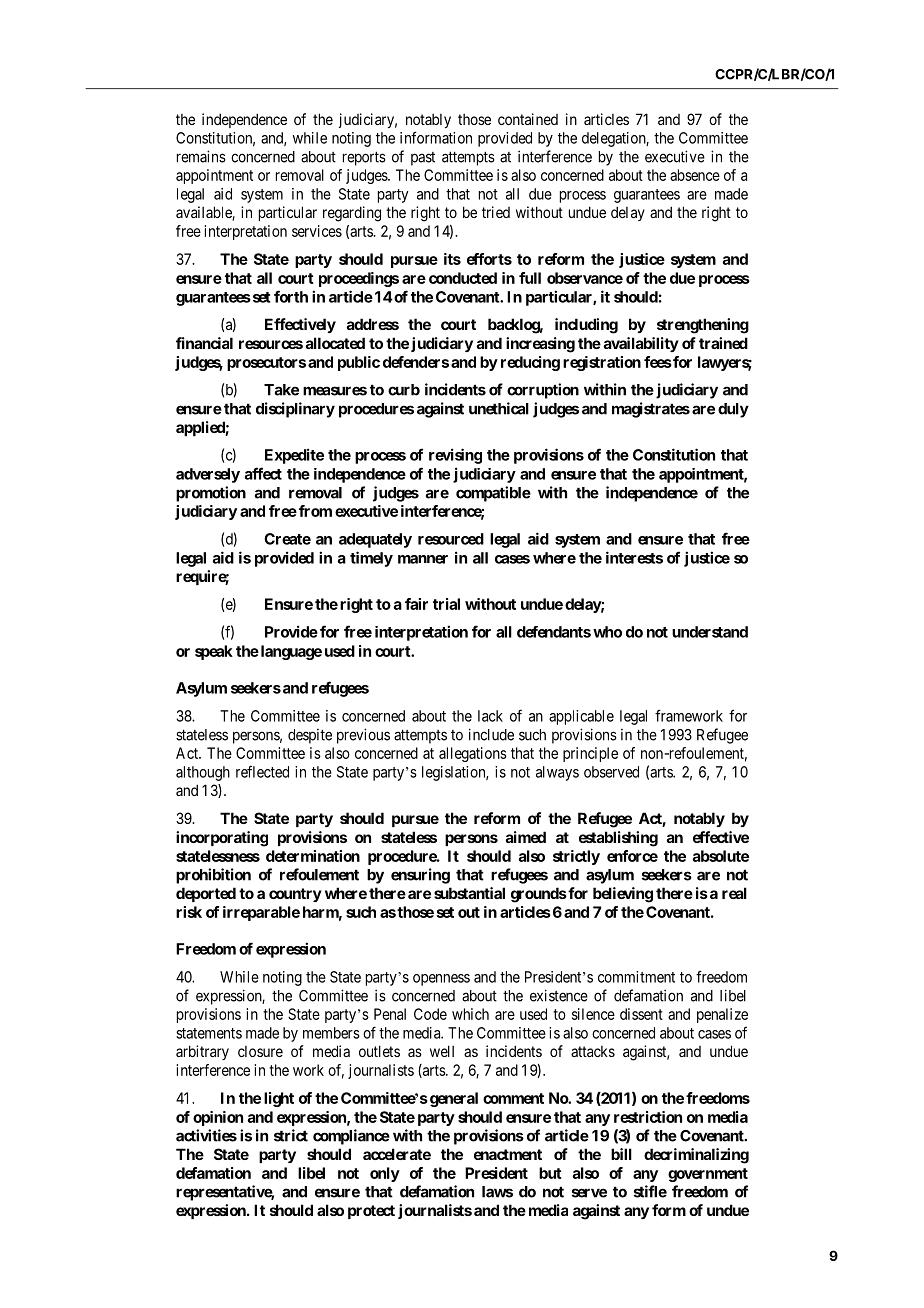 The image size is (924, 1308). What do you see at coordinates (218, 1118) in the screenshot?
I see `opinion` at bounding box center [218, 1118].
